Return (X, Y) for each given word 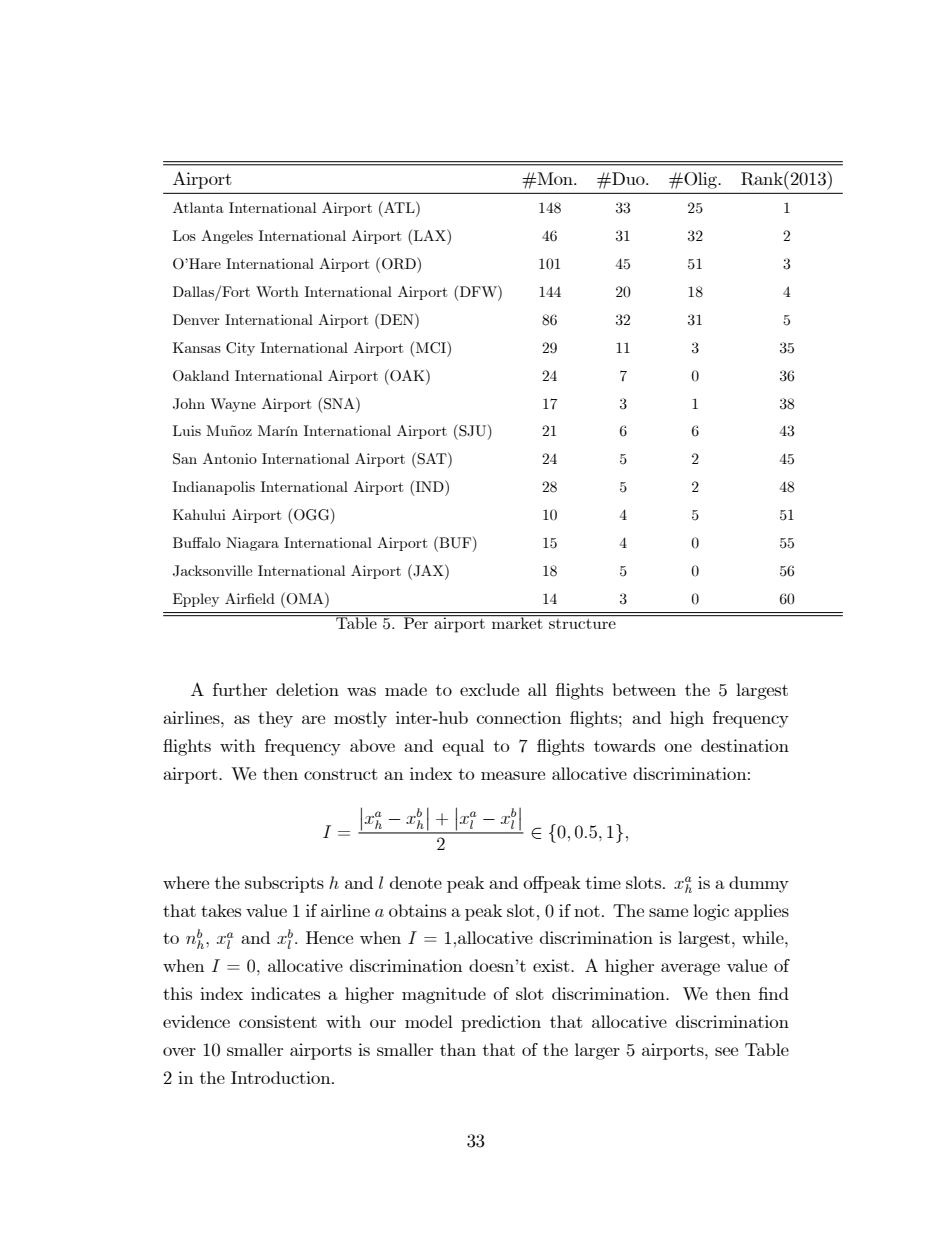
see (726, 1051)
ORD (400, 263)
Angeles (227, 237)
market (517, 622)
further (240, 689)
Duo (628, 178)
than (458, 1049)
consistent (278, 1021)
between (644, 689)
